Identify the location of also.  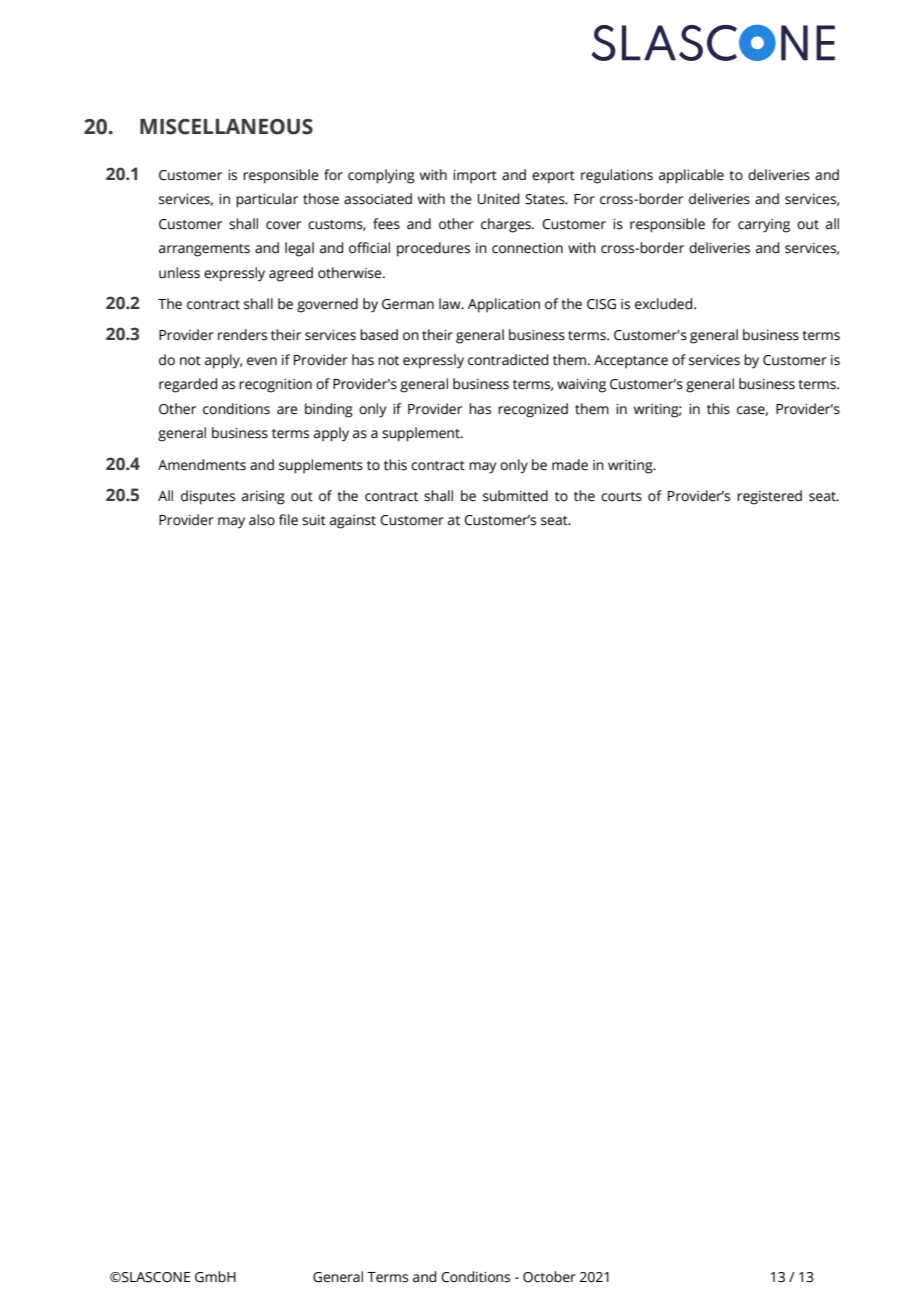
(262, 520).
